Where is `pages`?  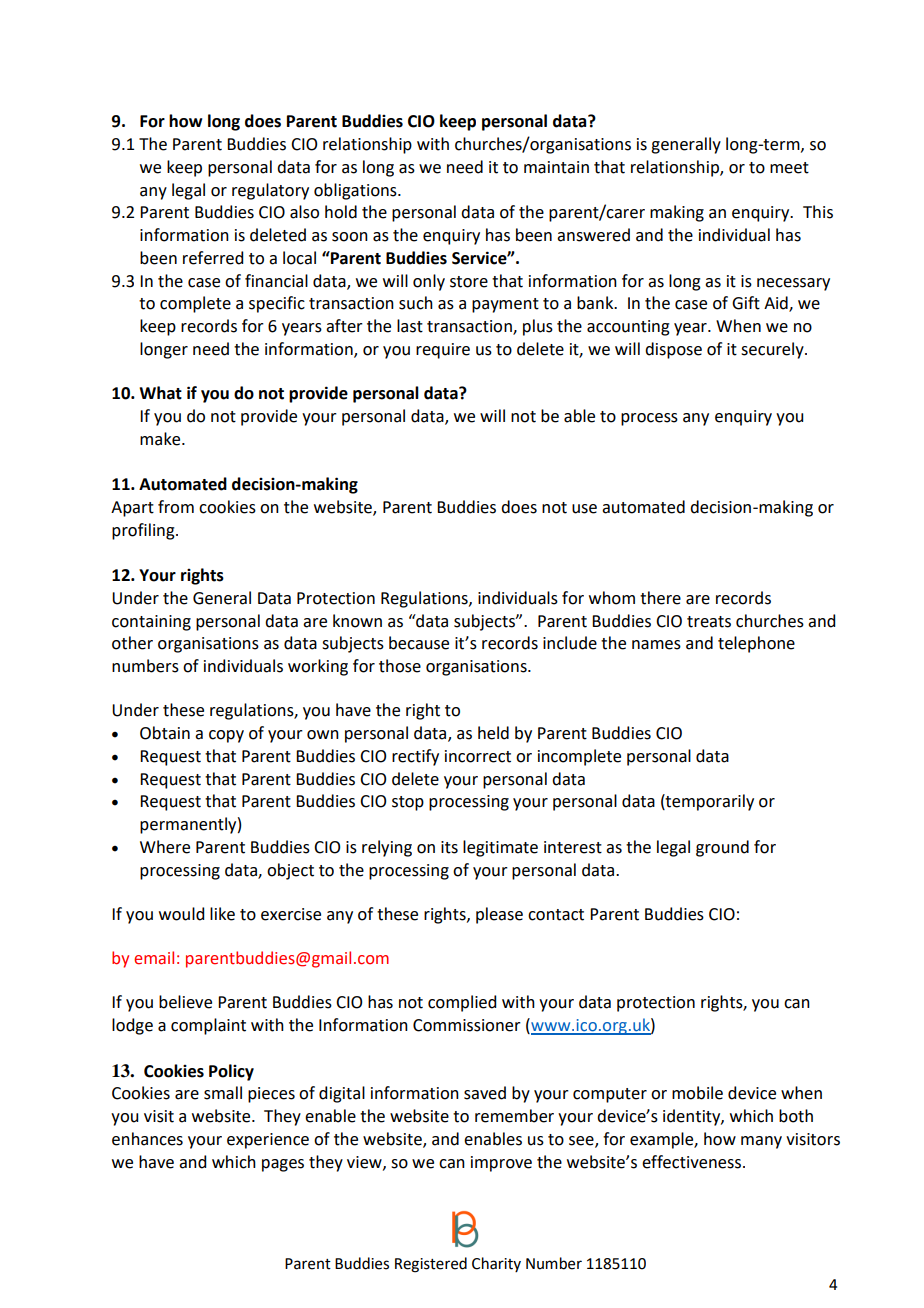
pages is located at coordinates (283, 1165).
